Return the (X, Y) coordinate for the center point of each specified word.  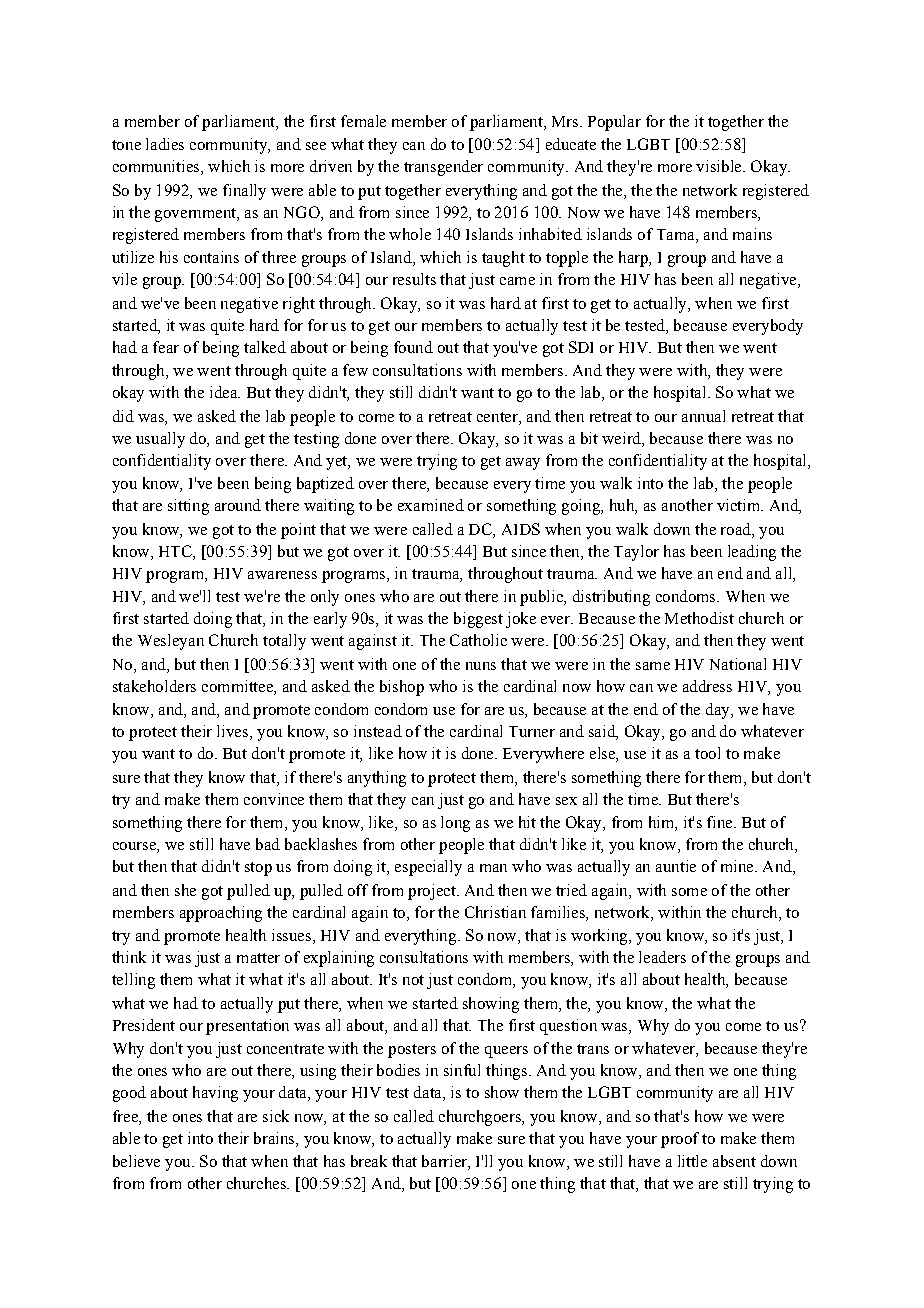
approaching (221, 914)
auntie (676, 866)
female (363, 121)
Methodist (699, 618)
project (433, 892)
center (498, 417)
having (215, 1094)
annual (703, 416)
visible (720, 166)
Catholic (478, 640)
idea (225, 392)
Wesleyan (171, 642)
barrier (445, 1162)
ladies (165, 144)
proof (680, 1140)
